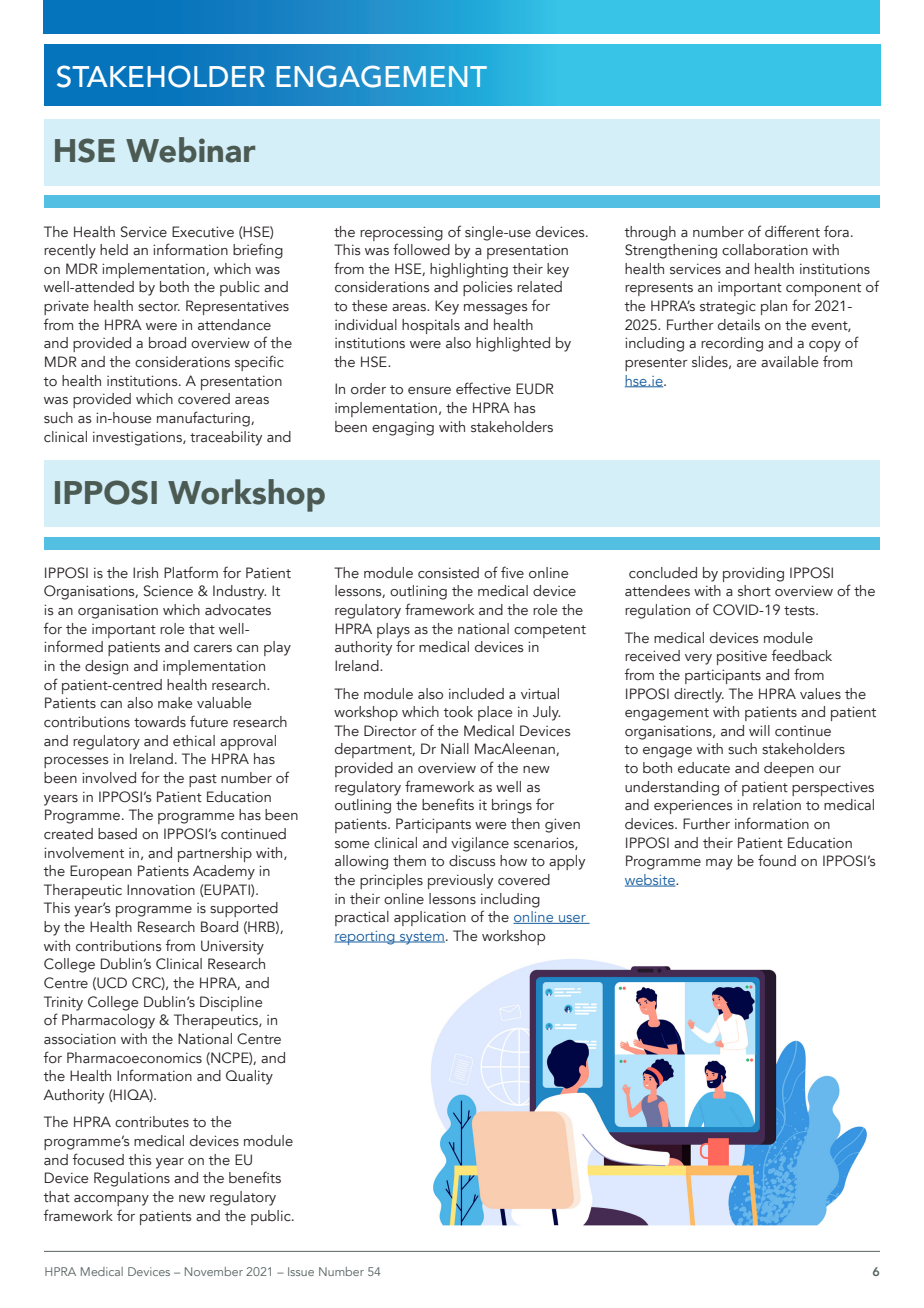  I want to click on reprocessing, so click(401, 233).
